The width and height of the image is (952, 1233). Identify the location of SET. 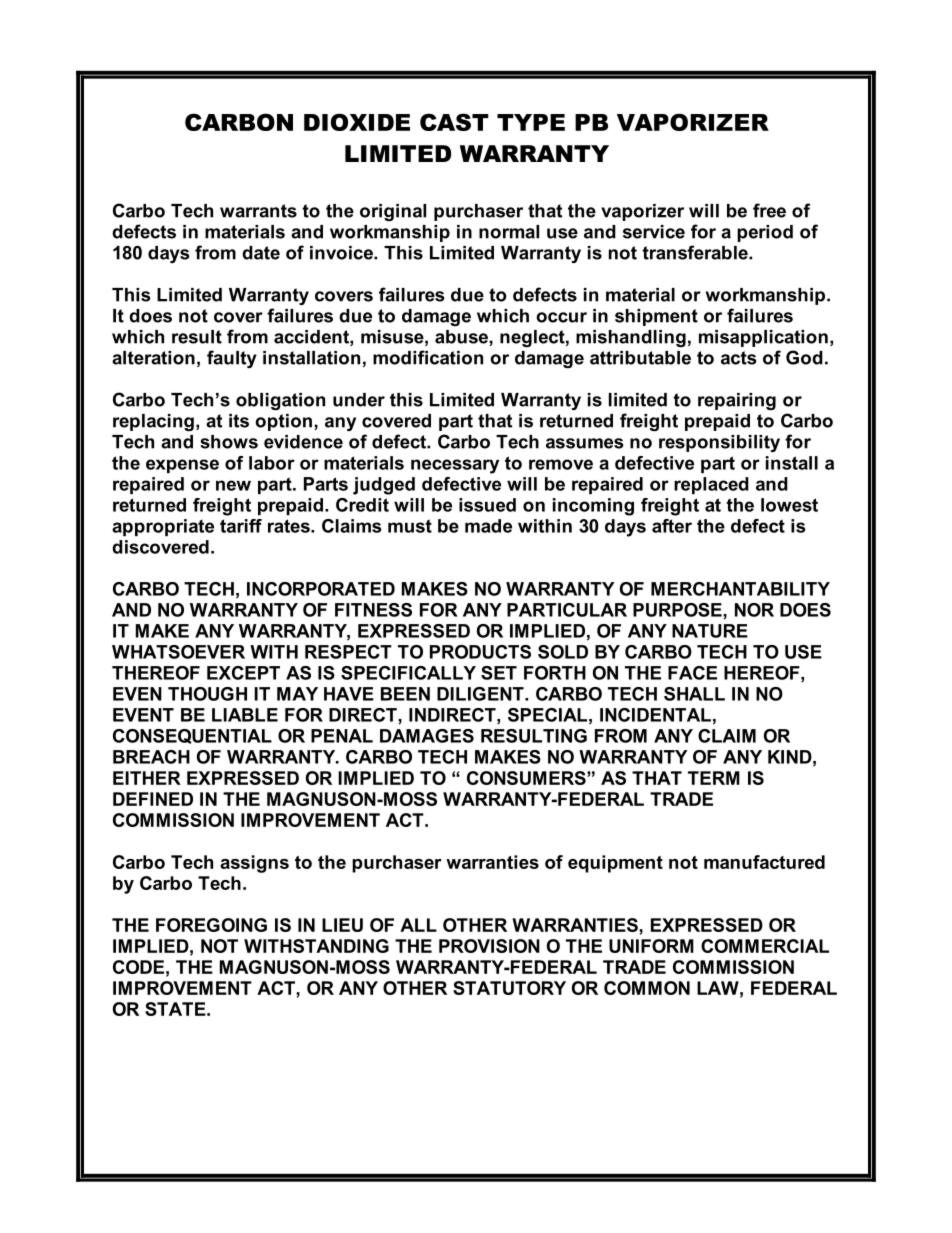
(499, 673).
